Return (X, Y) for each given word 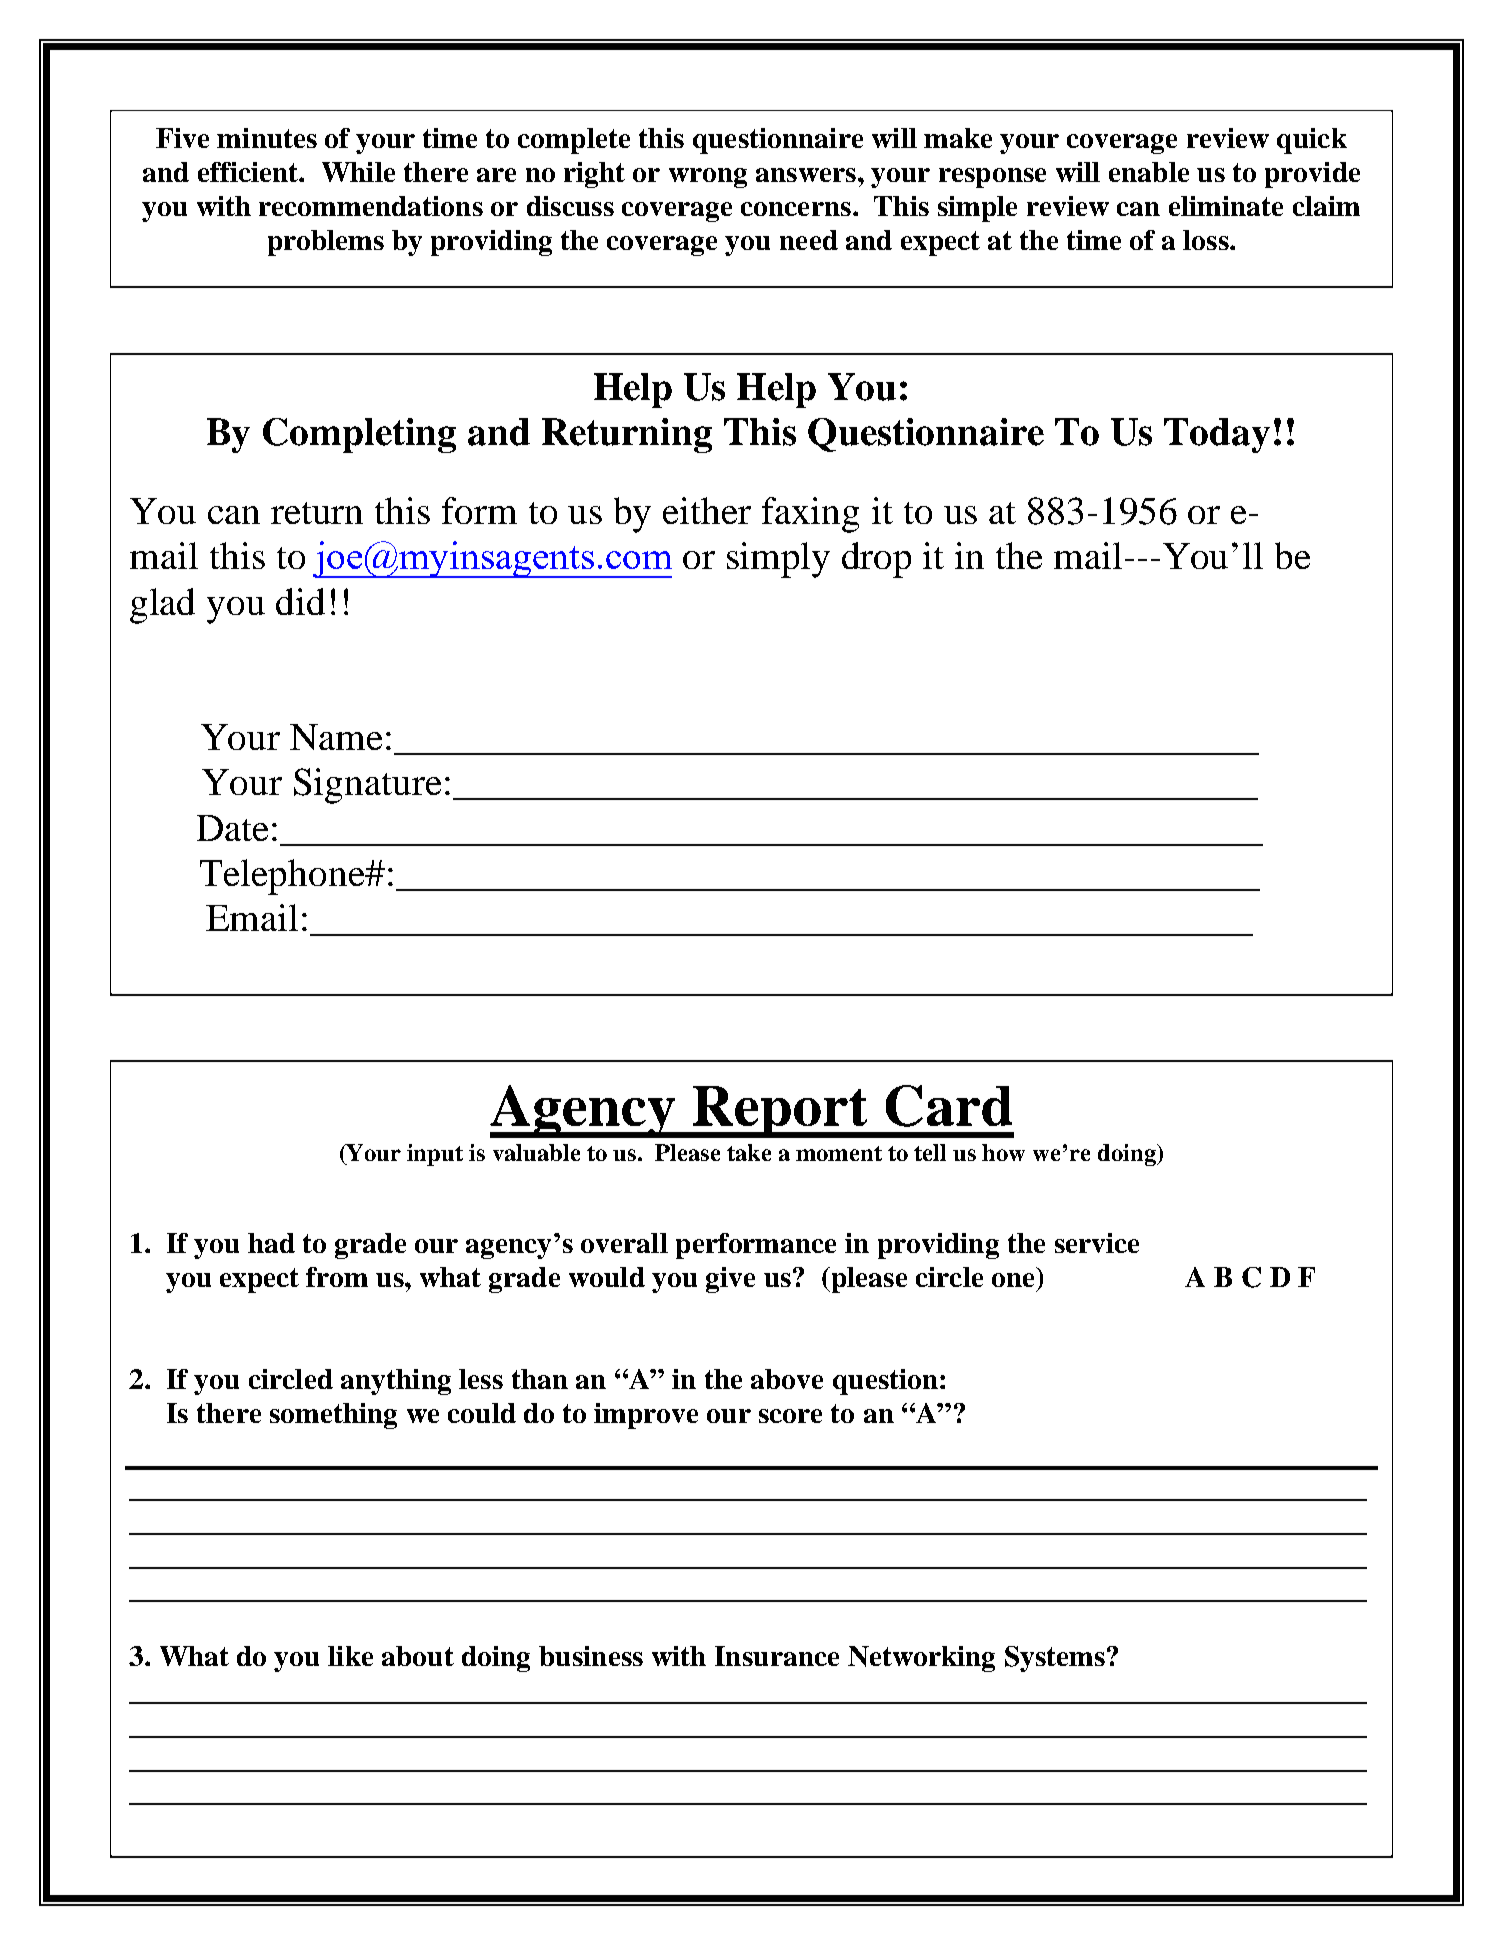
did (300, 601)
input (435, 1155)
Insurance (777, 1656)
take (749, 1152)
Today (1217, 435)
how (1003, 1152)
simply (778, 560)
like (350, 1656)
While (358, 172)
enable (1149, 172)
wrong (708, 178)
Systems (1055, 1659)
